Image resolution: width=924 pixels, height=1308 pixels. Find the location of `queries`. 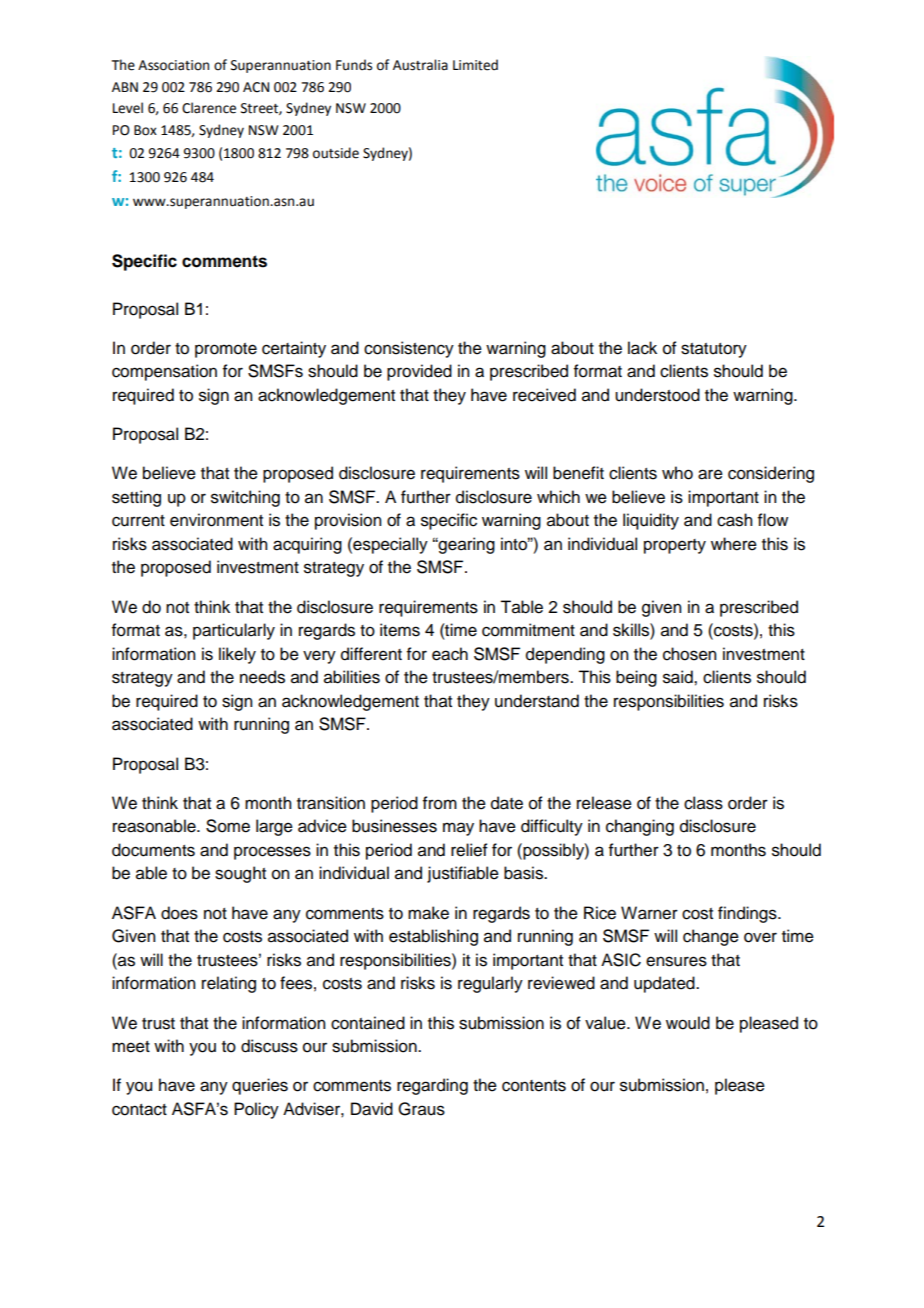

queries is located at coordinates (260, 1086).
